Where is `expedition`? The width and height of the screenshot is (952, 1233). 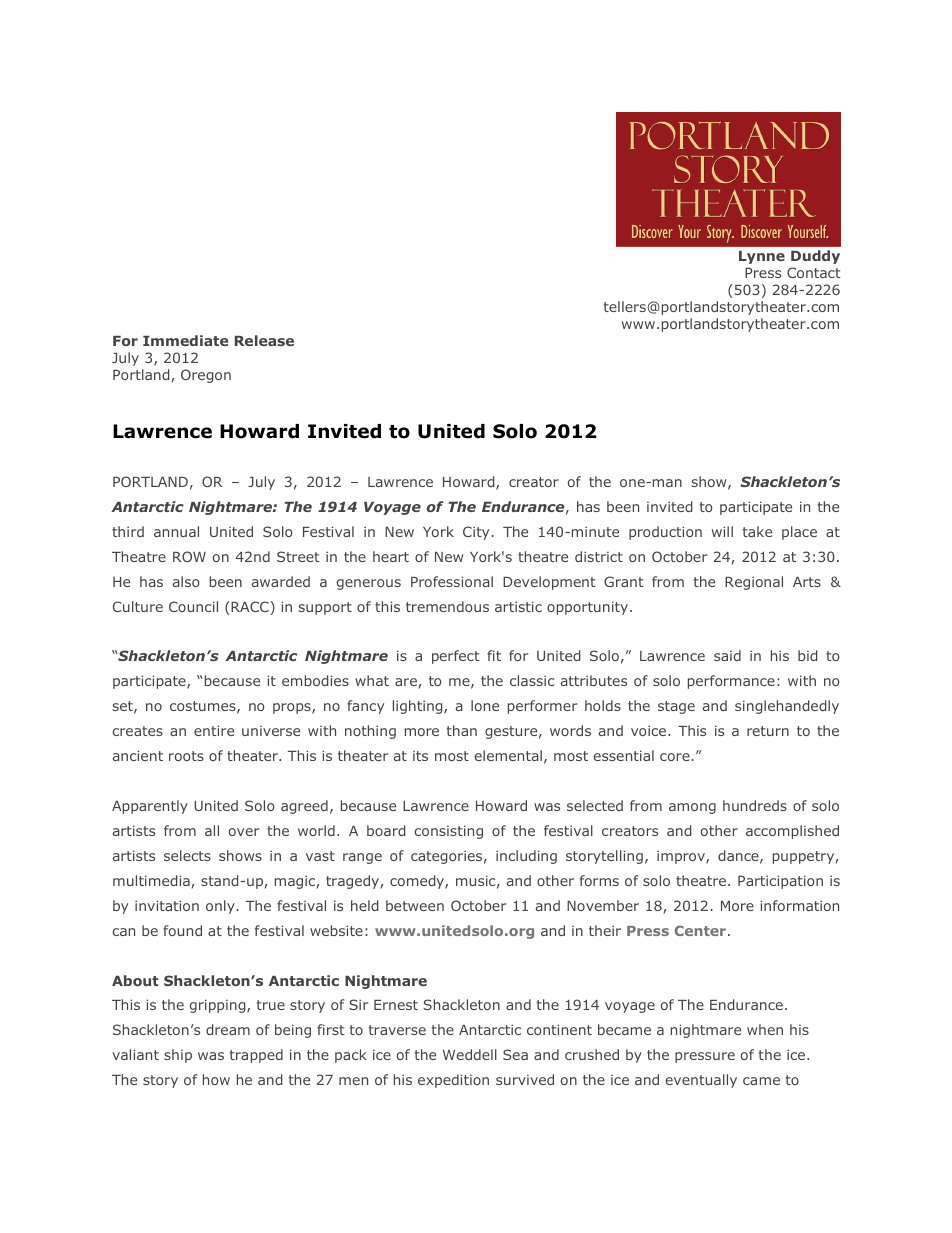 expedition is located at coordinates (453, 1081).
